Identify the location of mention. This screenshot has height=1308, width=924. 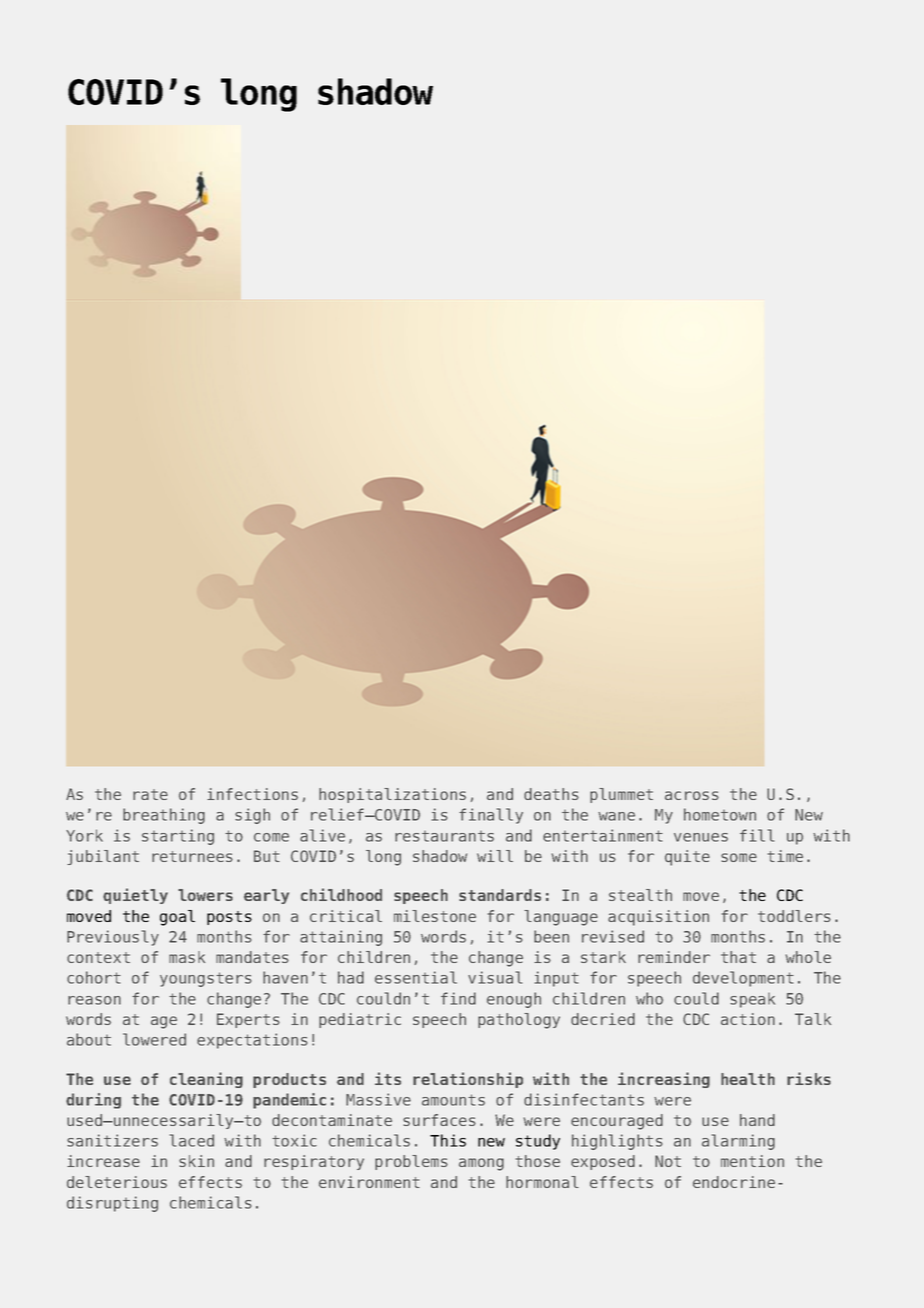
(752, 1161).
